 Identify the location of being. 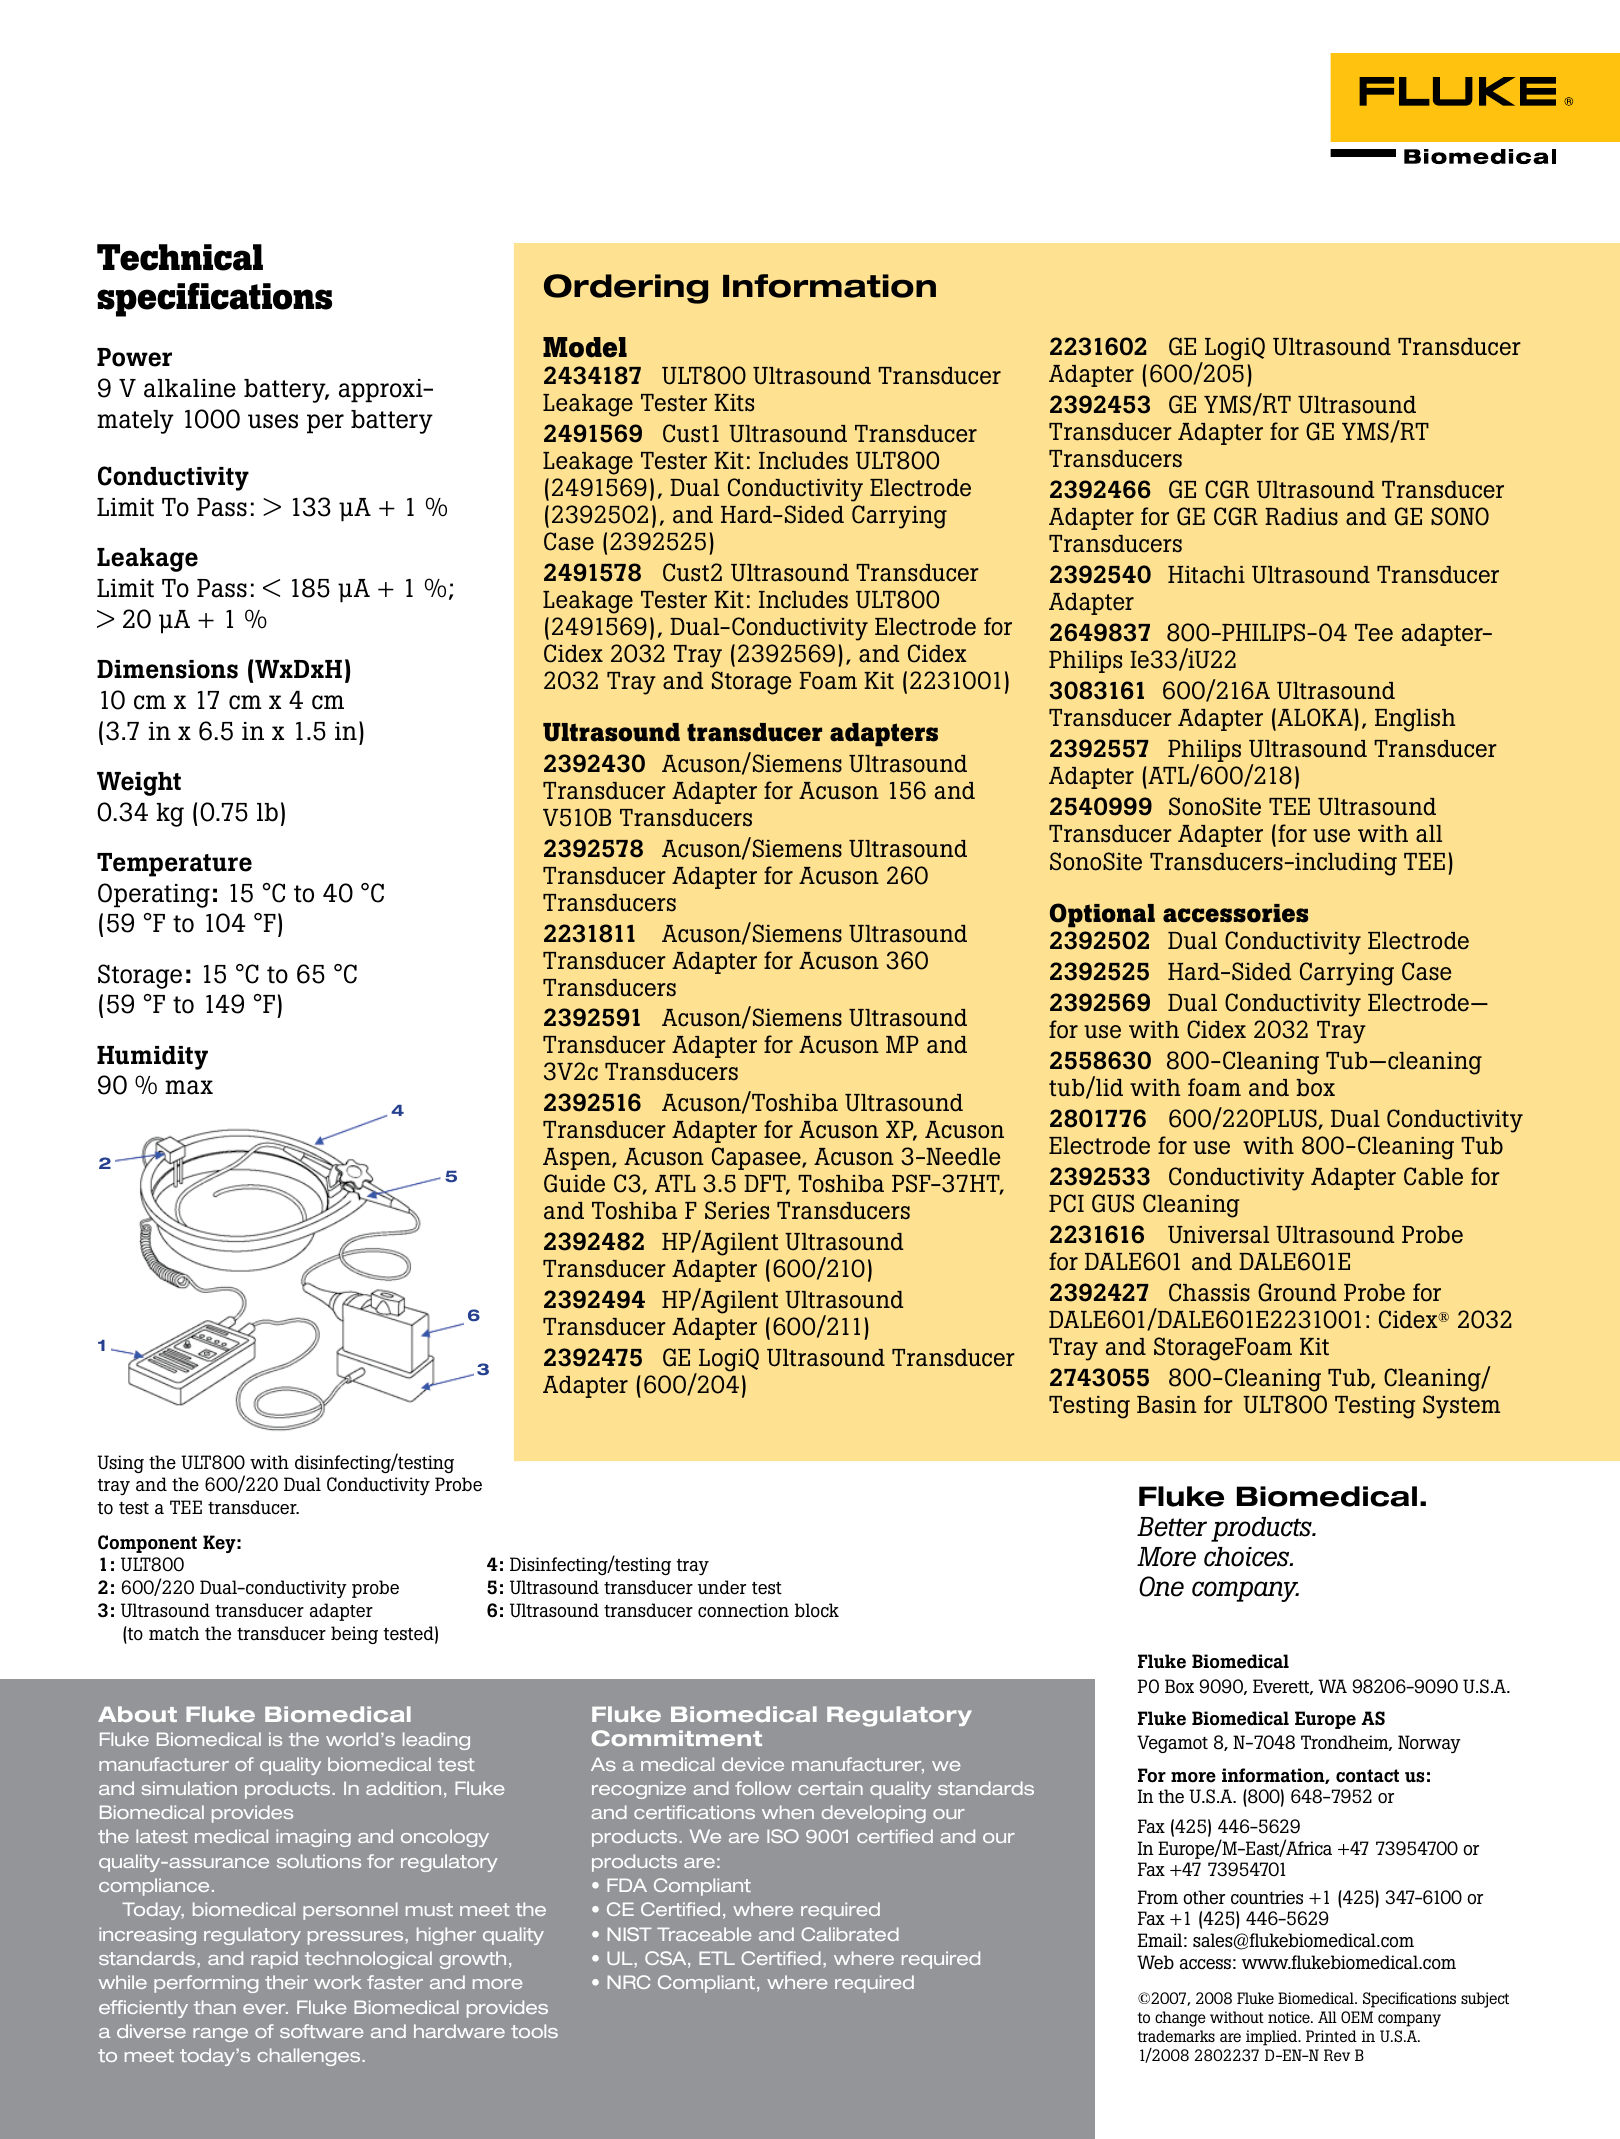
(354, 1635).
